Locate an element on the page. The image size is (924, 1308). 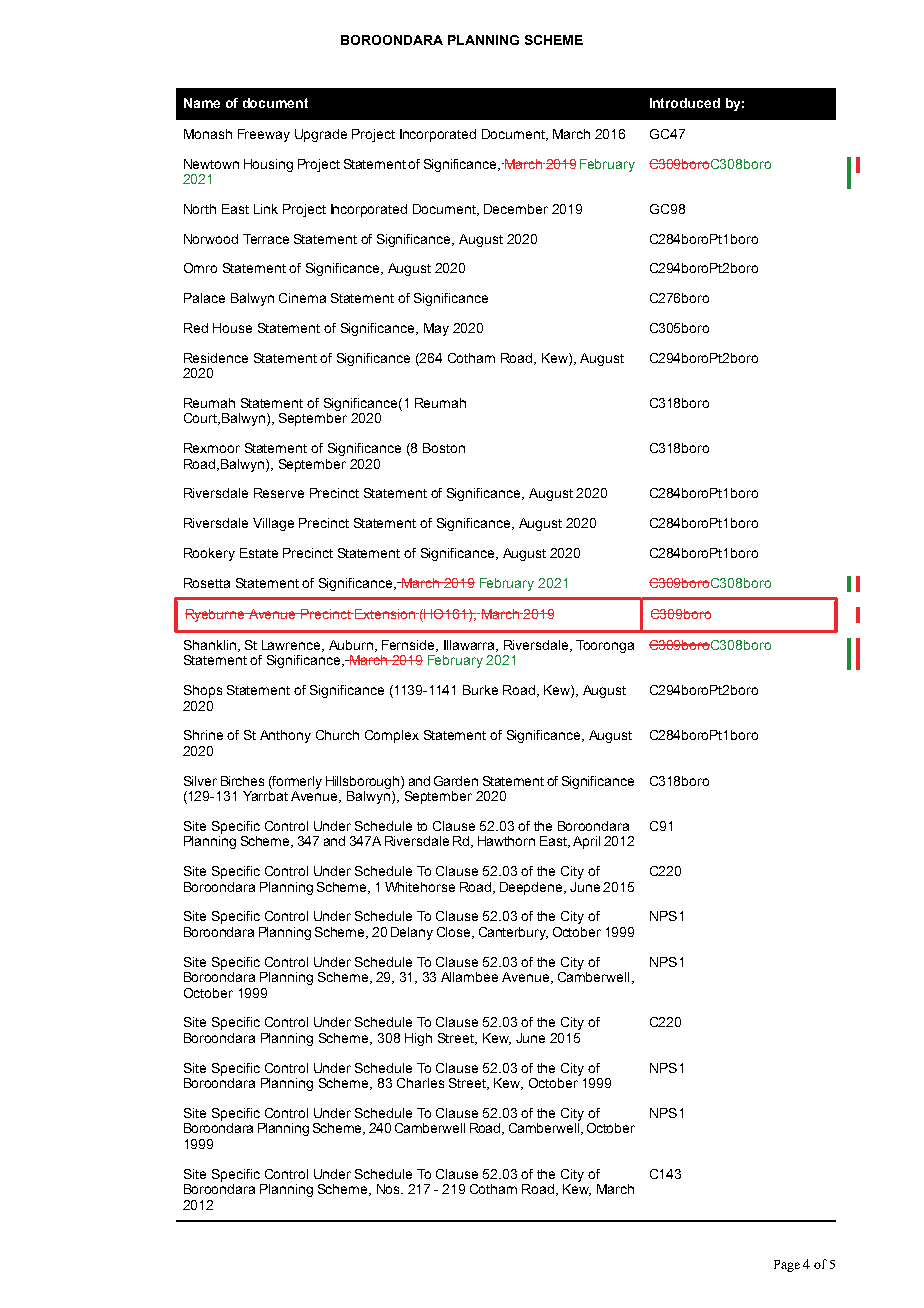
December is located at coordinates (516, 209).
